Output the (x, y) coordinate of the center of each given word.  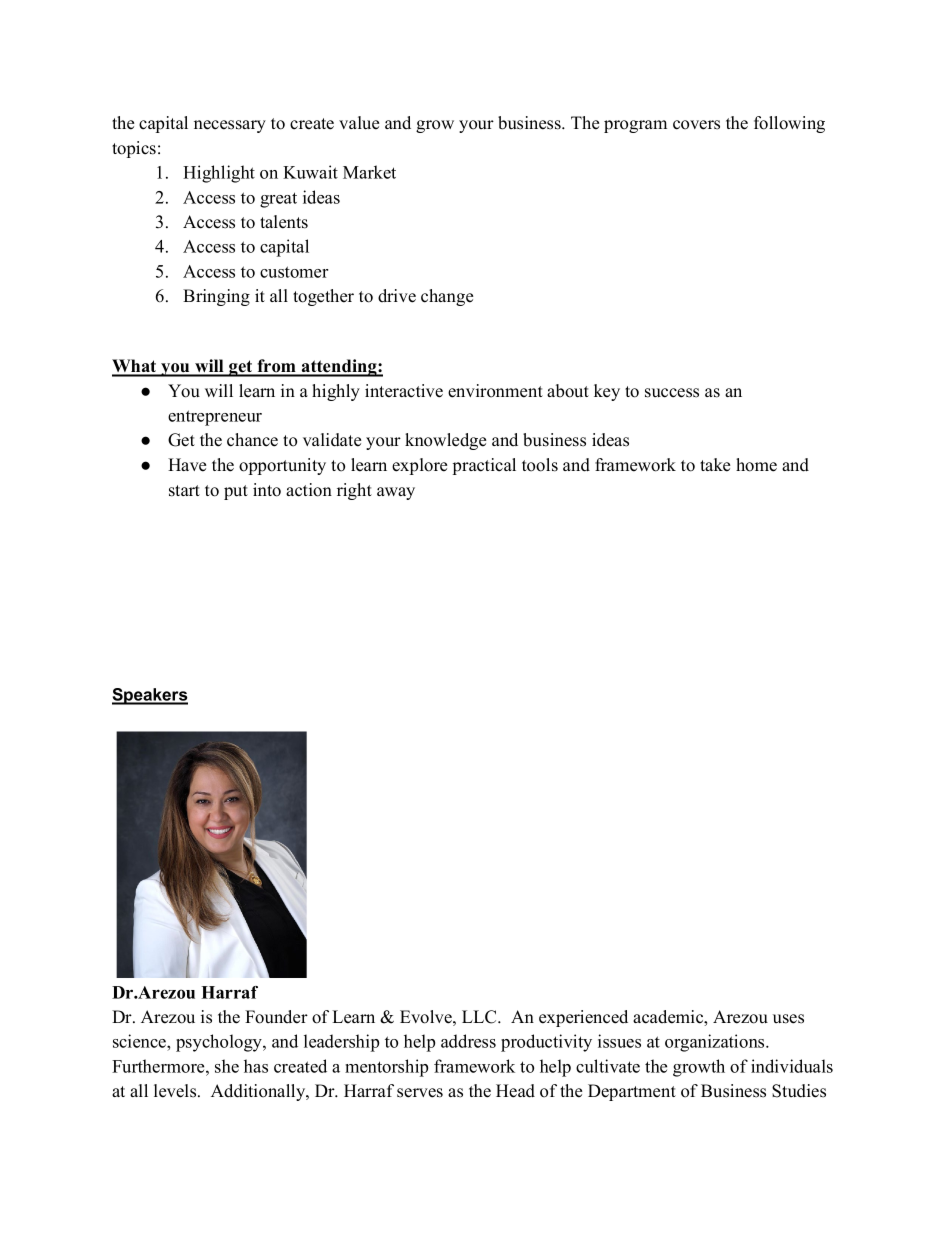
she (227, 1066)
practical (484, 466)
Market (369, 172)
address (468, 1041)
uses (788, 1019)
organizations (716, 1043)
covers (696, 125)
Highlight (219, 174)
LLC (480, 1017)
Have (187, 465)
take (715, 465)
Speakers (150, 696)
